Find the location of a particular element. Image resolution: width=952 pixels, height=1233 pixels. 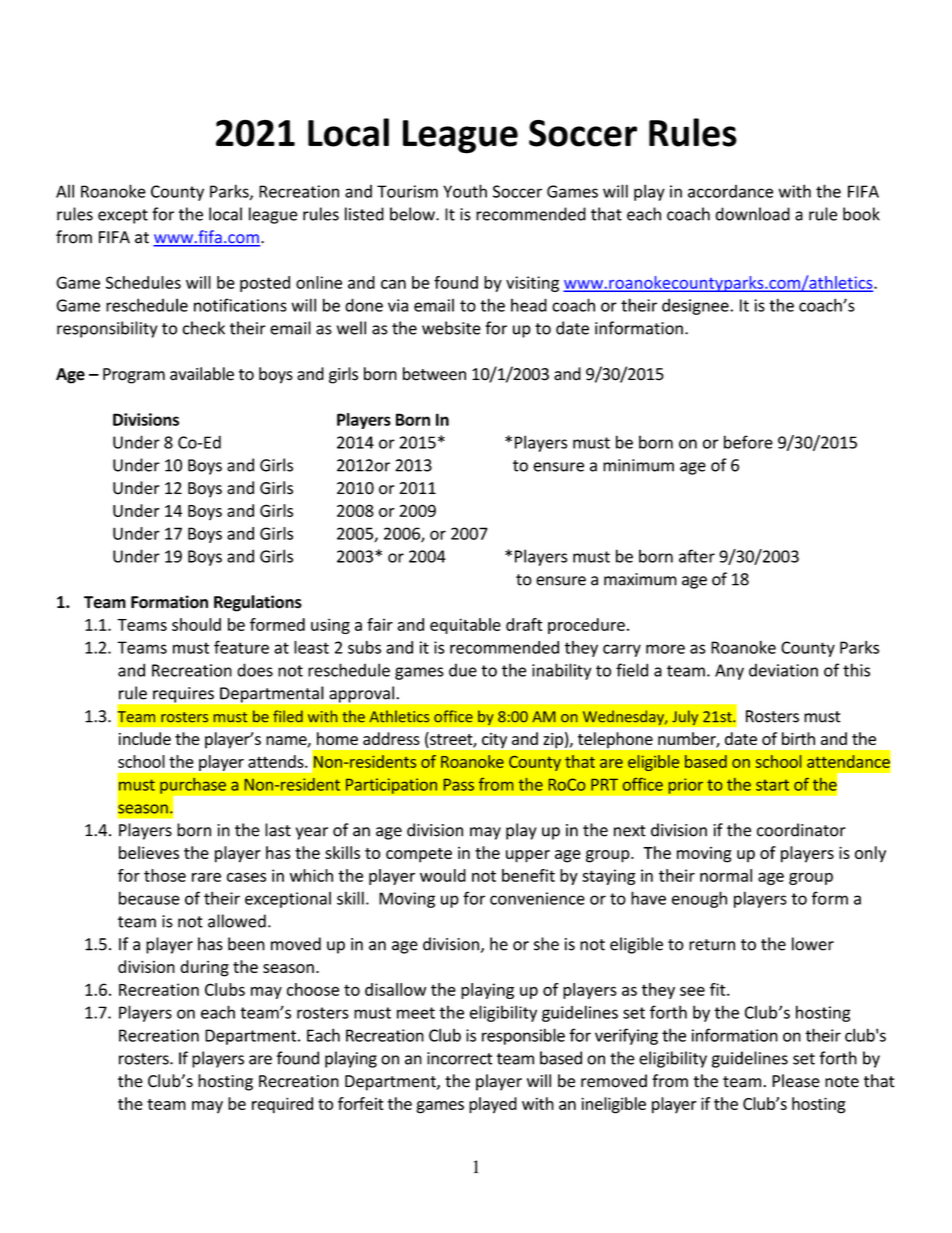

allowed is located at coordinates (237, 921).
